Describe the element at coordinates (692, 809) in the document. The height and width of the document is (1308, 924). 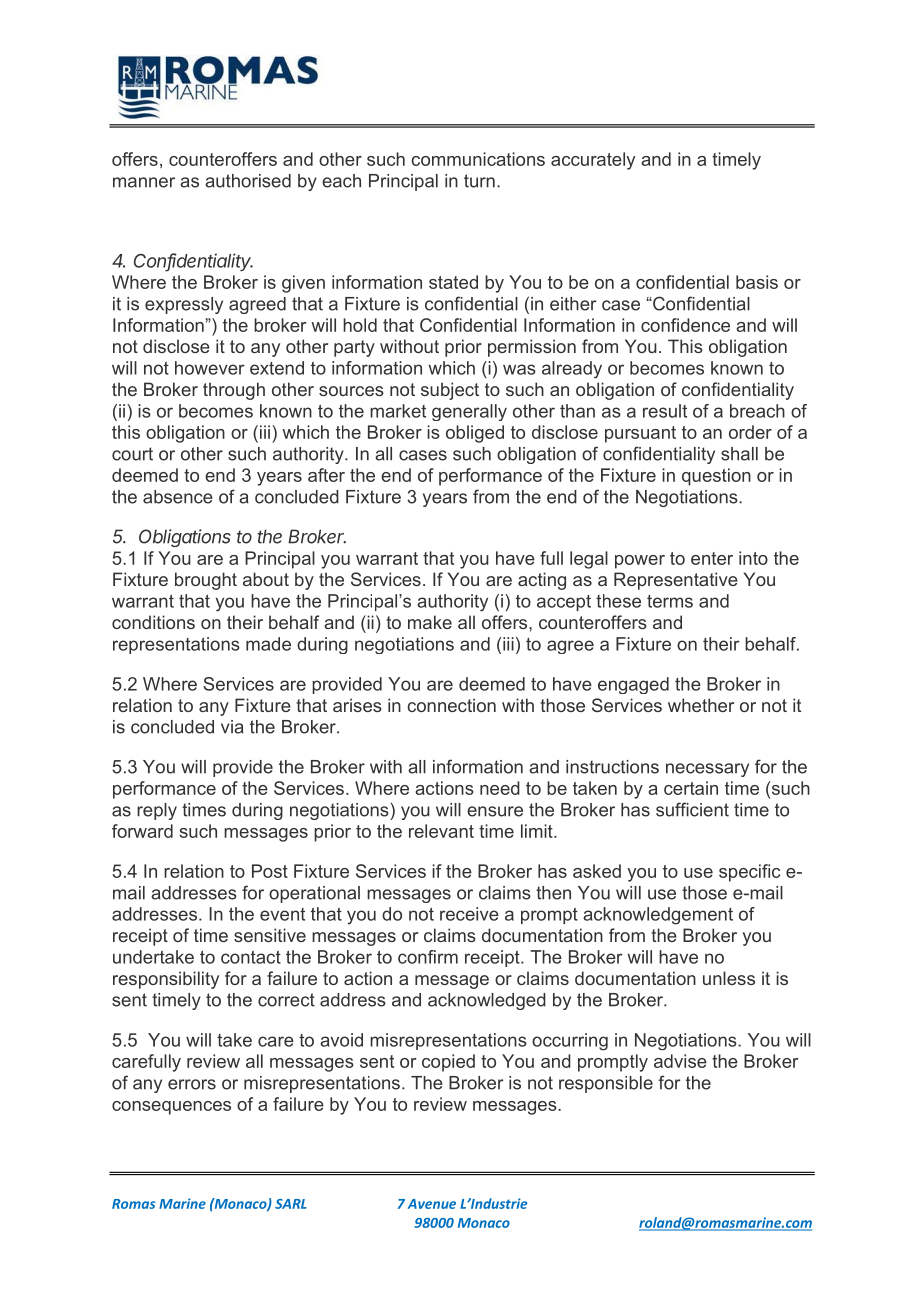
I see `sufficient` at that location.
